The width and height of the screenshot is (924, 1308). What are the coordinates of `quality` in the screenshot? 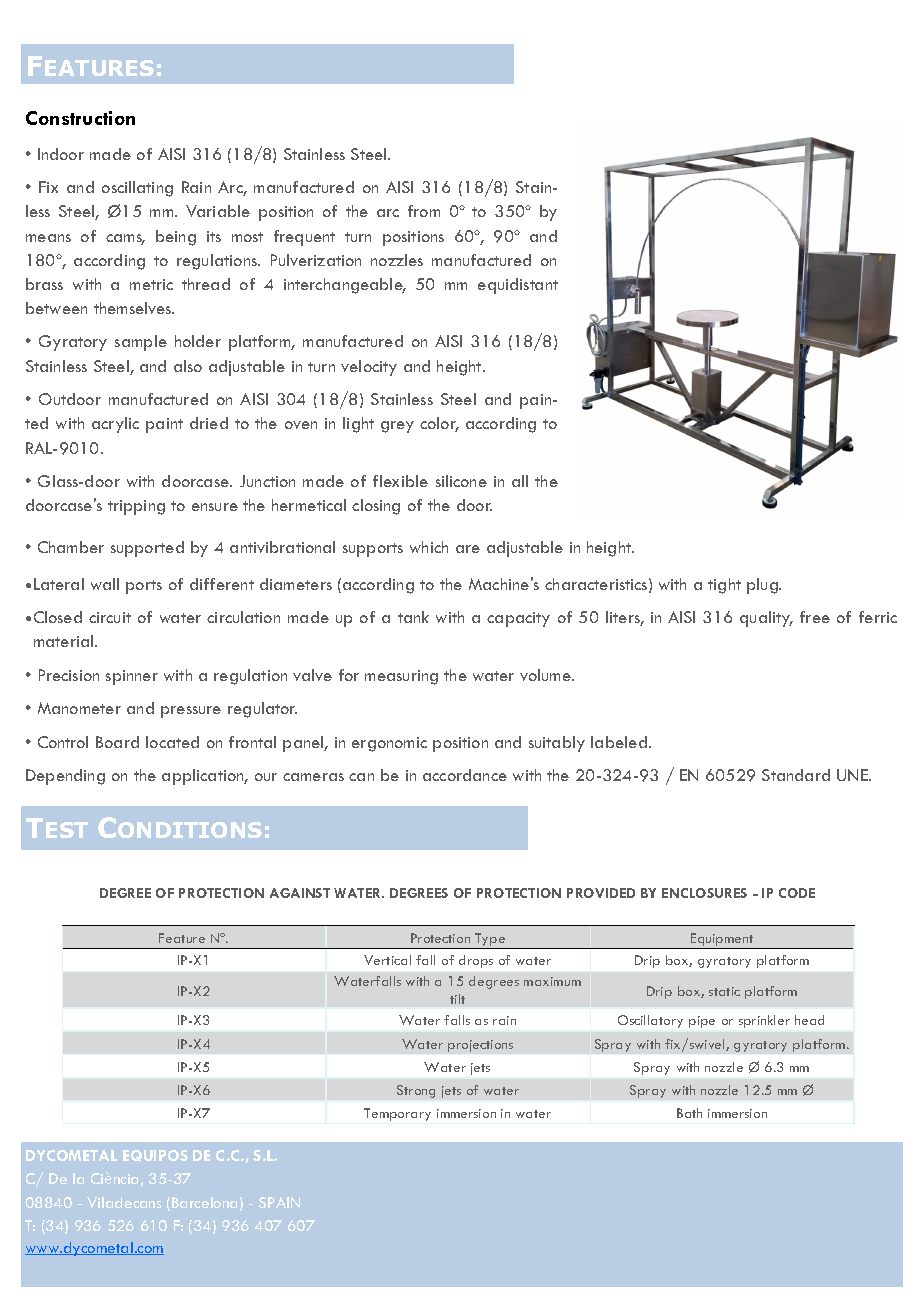 It's located at (766, 619).
